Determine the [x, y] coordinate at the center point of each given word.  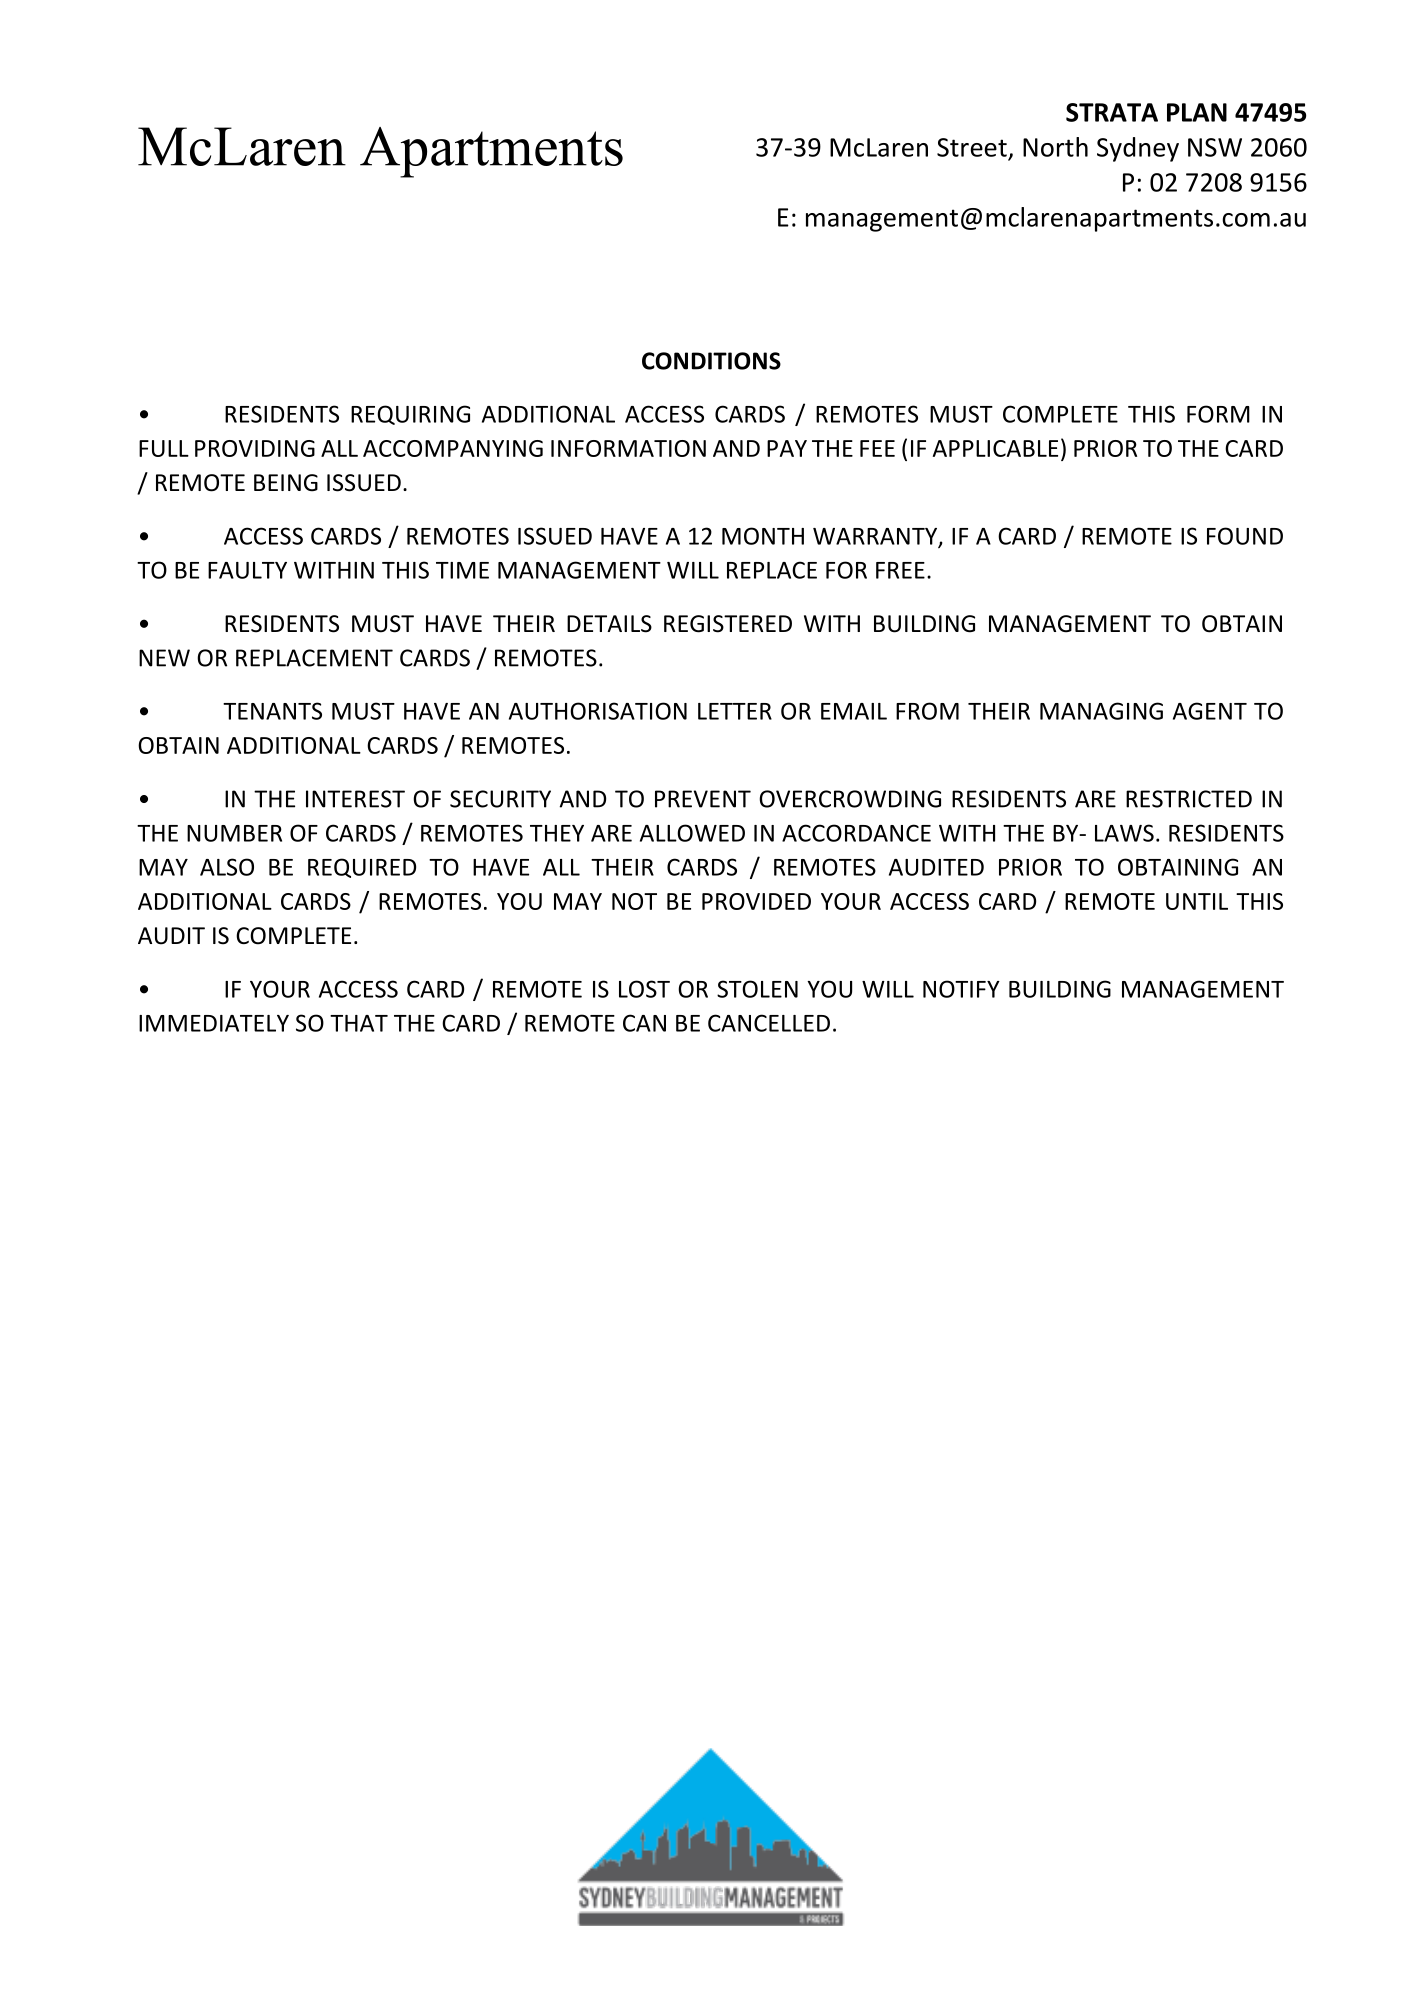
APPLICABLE [995, 448]
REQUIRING [410, 415]
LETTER [735, 711]
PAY [787, 448]
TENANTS [272, 711]
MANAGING [1101, 711]
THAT [359, 1023]
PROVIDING [255, 448]
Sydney [1138, 149]
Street [972, 147]
